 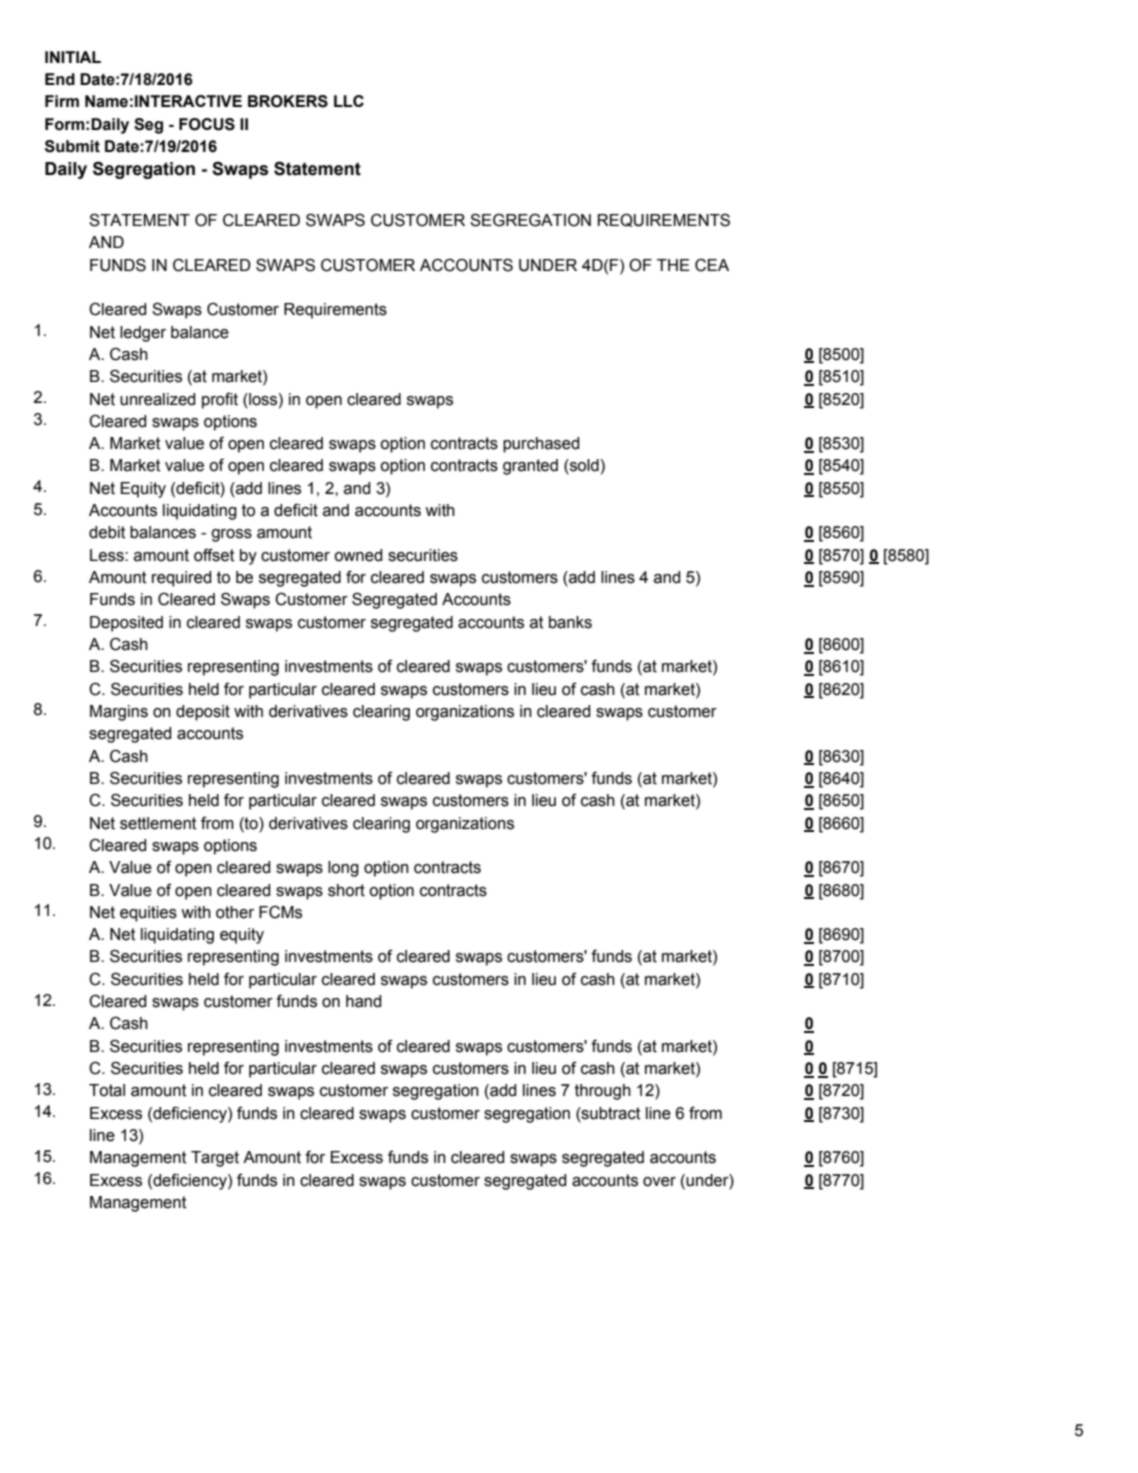 I want to click on CEA, so click(x=712, y=265).
